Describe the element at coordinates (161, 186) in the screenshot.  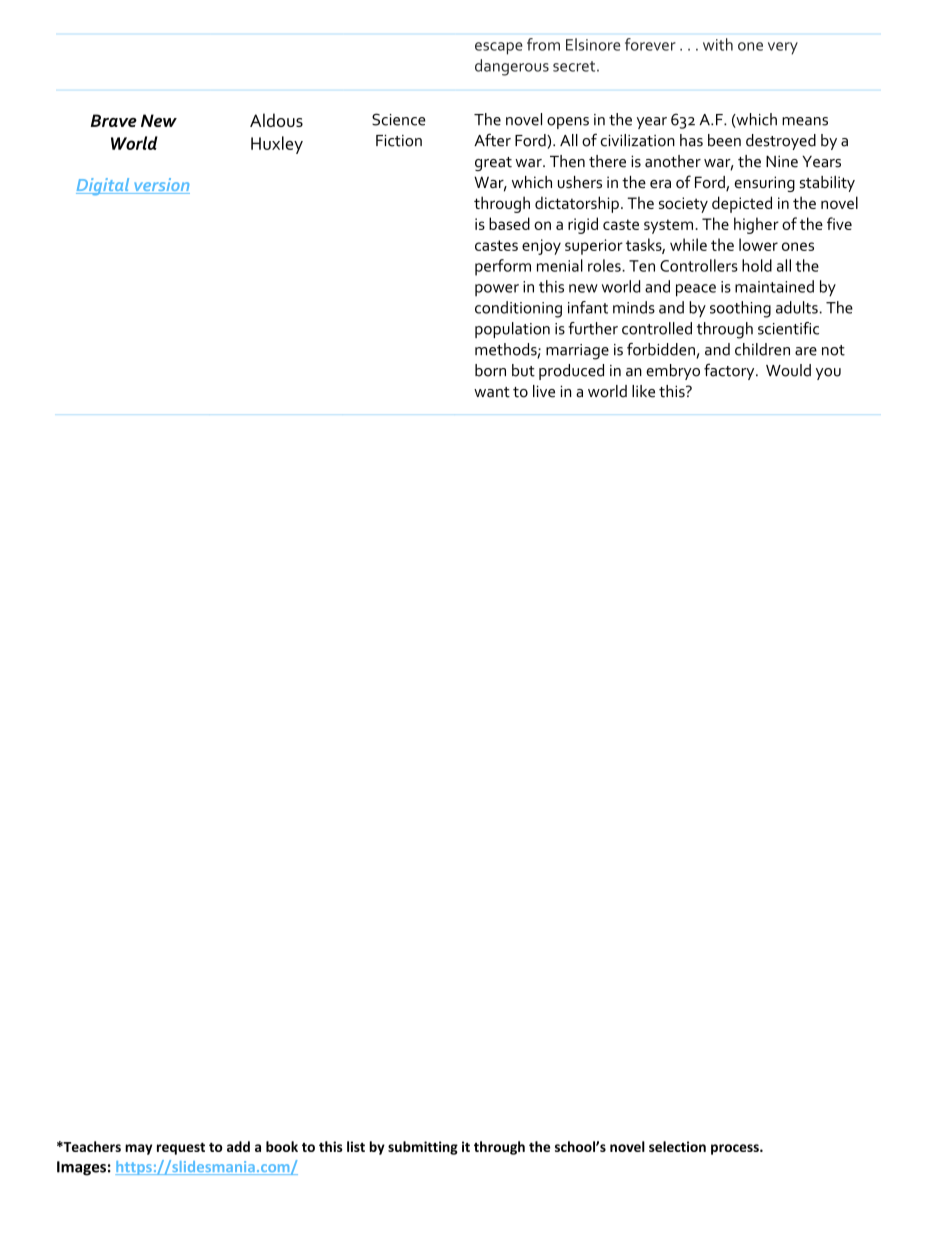
I see `version` at that location.
